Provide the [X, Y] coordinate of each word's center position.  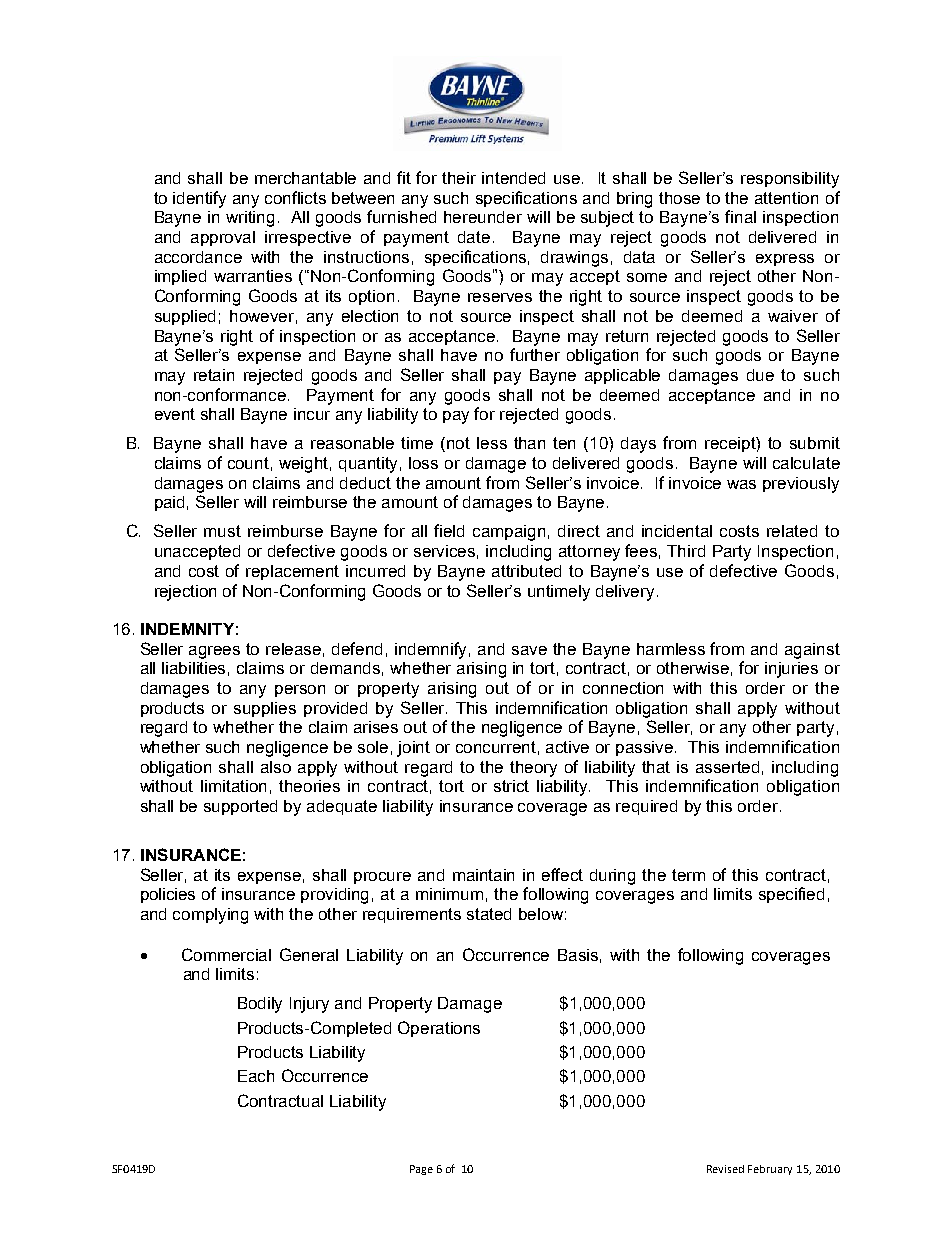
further [535, 354]
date [474, 237]
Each [256, 1076]
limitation [233, 786]
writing [250, 219]
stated [489, 914]
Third [686, 551]
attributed [526, 571]
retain [214, 375]
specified [791, 895]
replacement [292, 572]
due [760, 375]
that [656, 767]
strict [511, 786]
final [740, 216]
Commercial [226, 954]
